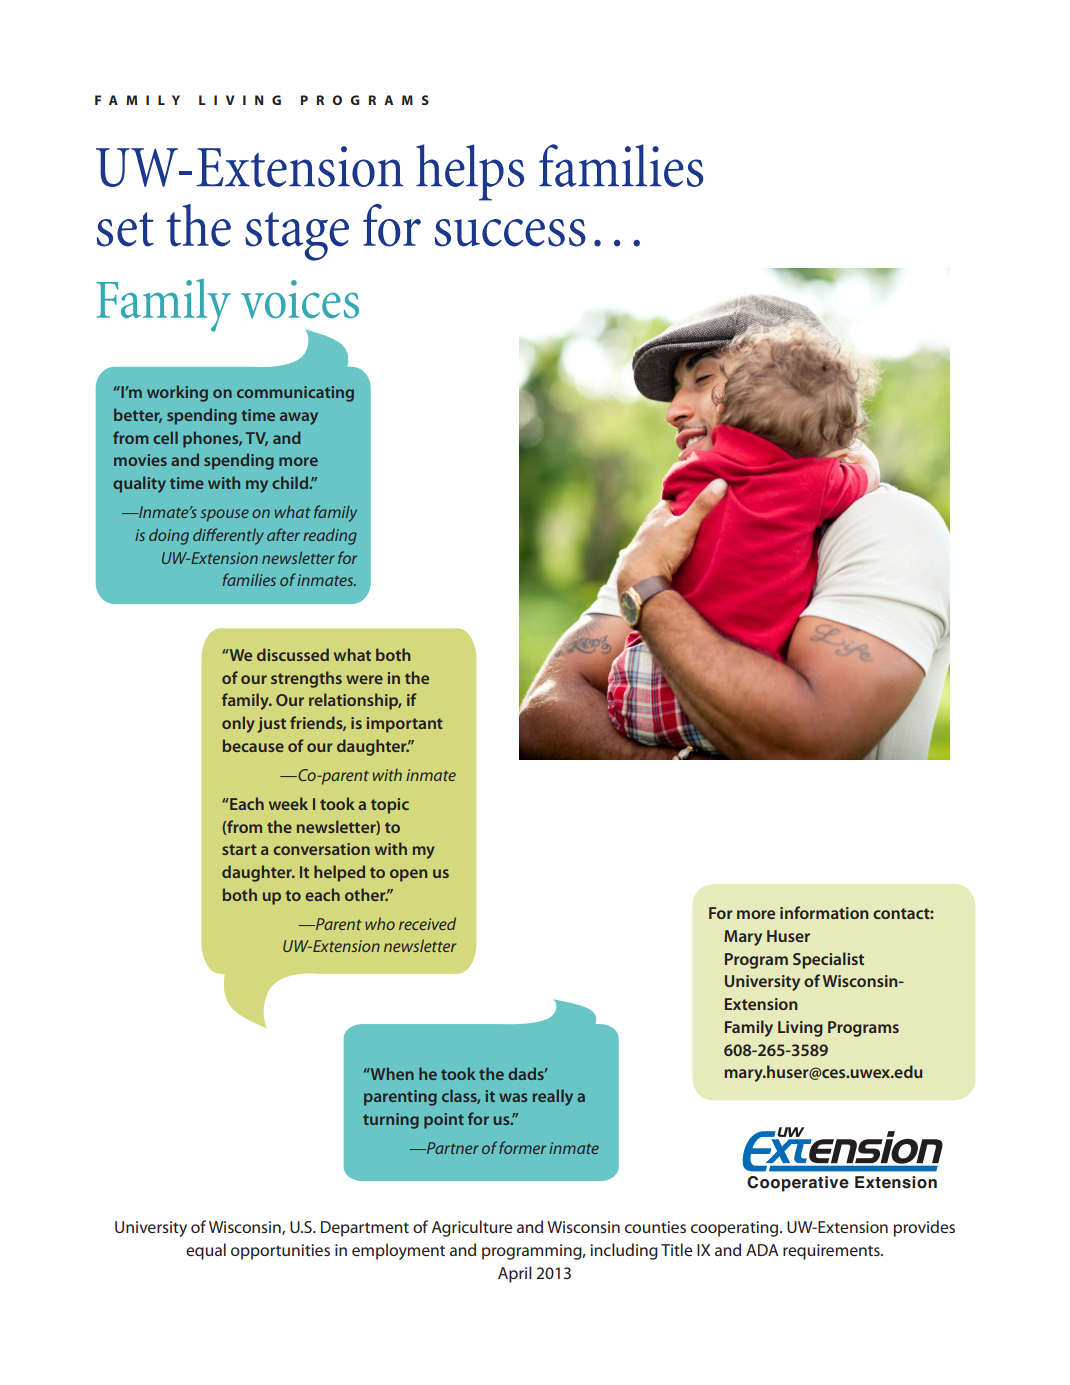 The height and width of the screenshot is (1385, 1070). Describe the element at coordinates (206, 1251) in the screenshot. I see `equal` at that location.
